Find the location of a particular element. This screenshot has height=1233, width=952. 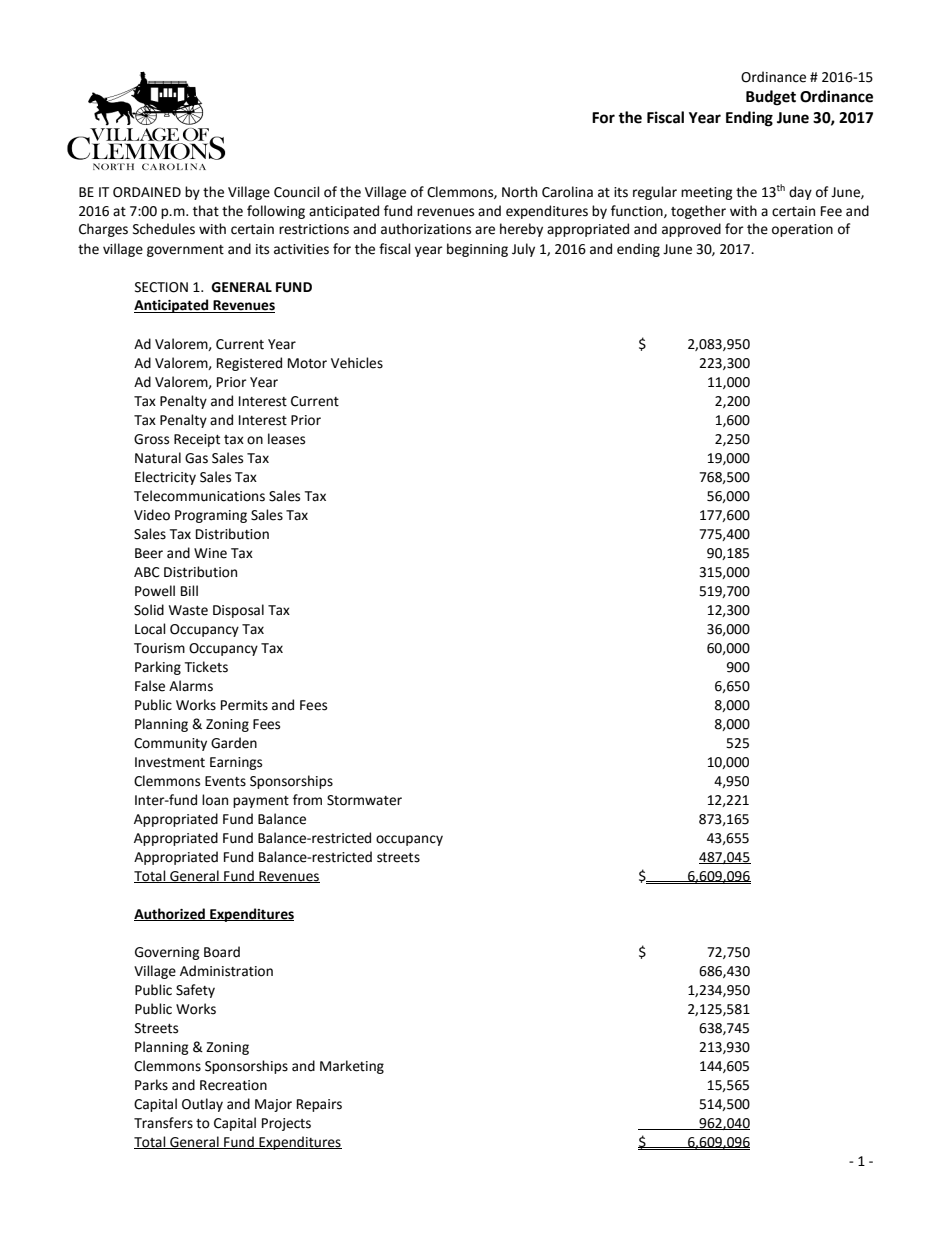

Waste is located at coordinates (188, 610).
